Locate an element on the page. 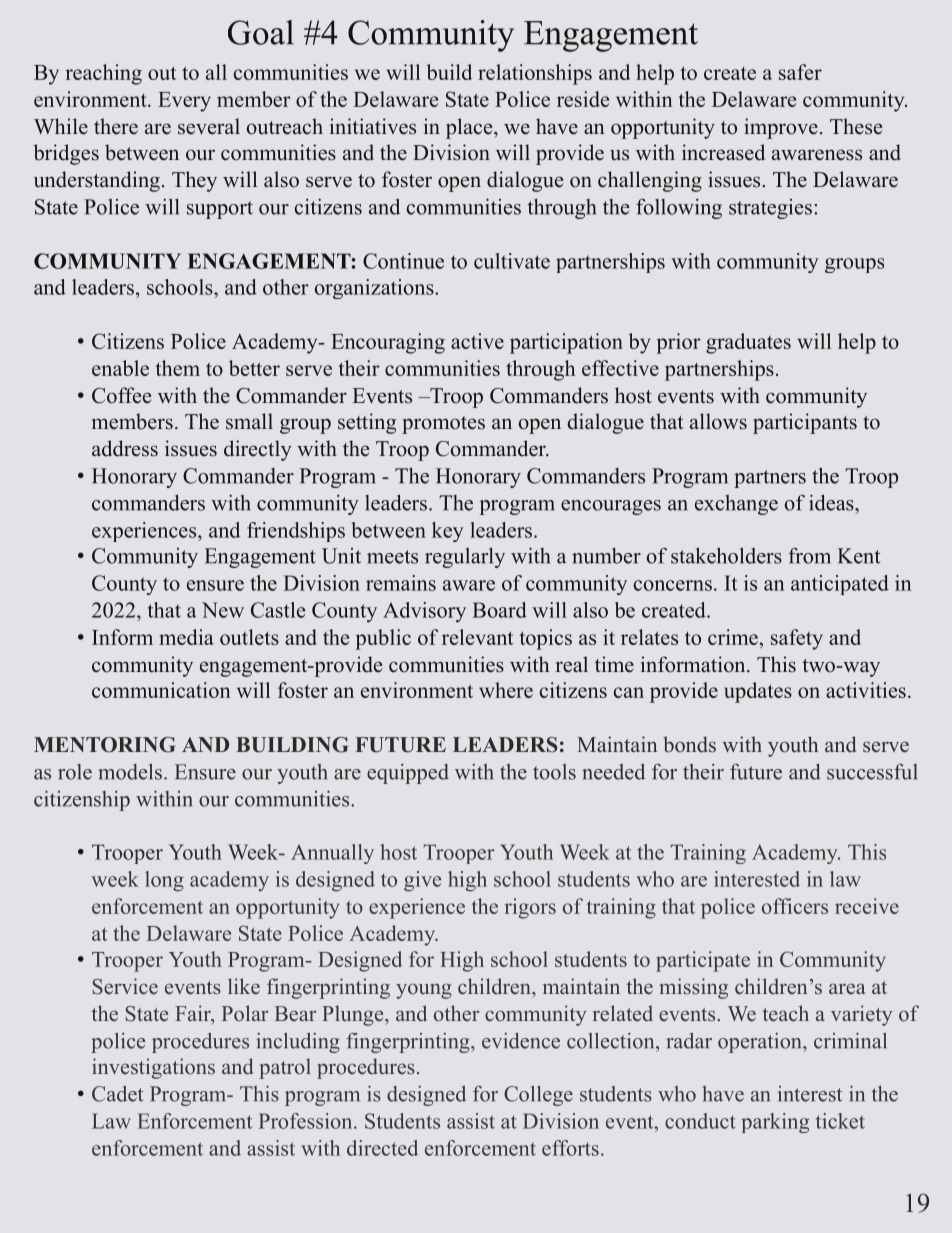 Image resolution: width=952 pixels, height=1233 pixels. key is located at coordinates (448, 532).
